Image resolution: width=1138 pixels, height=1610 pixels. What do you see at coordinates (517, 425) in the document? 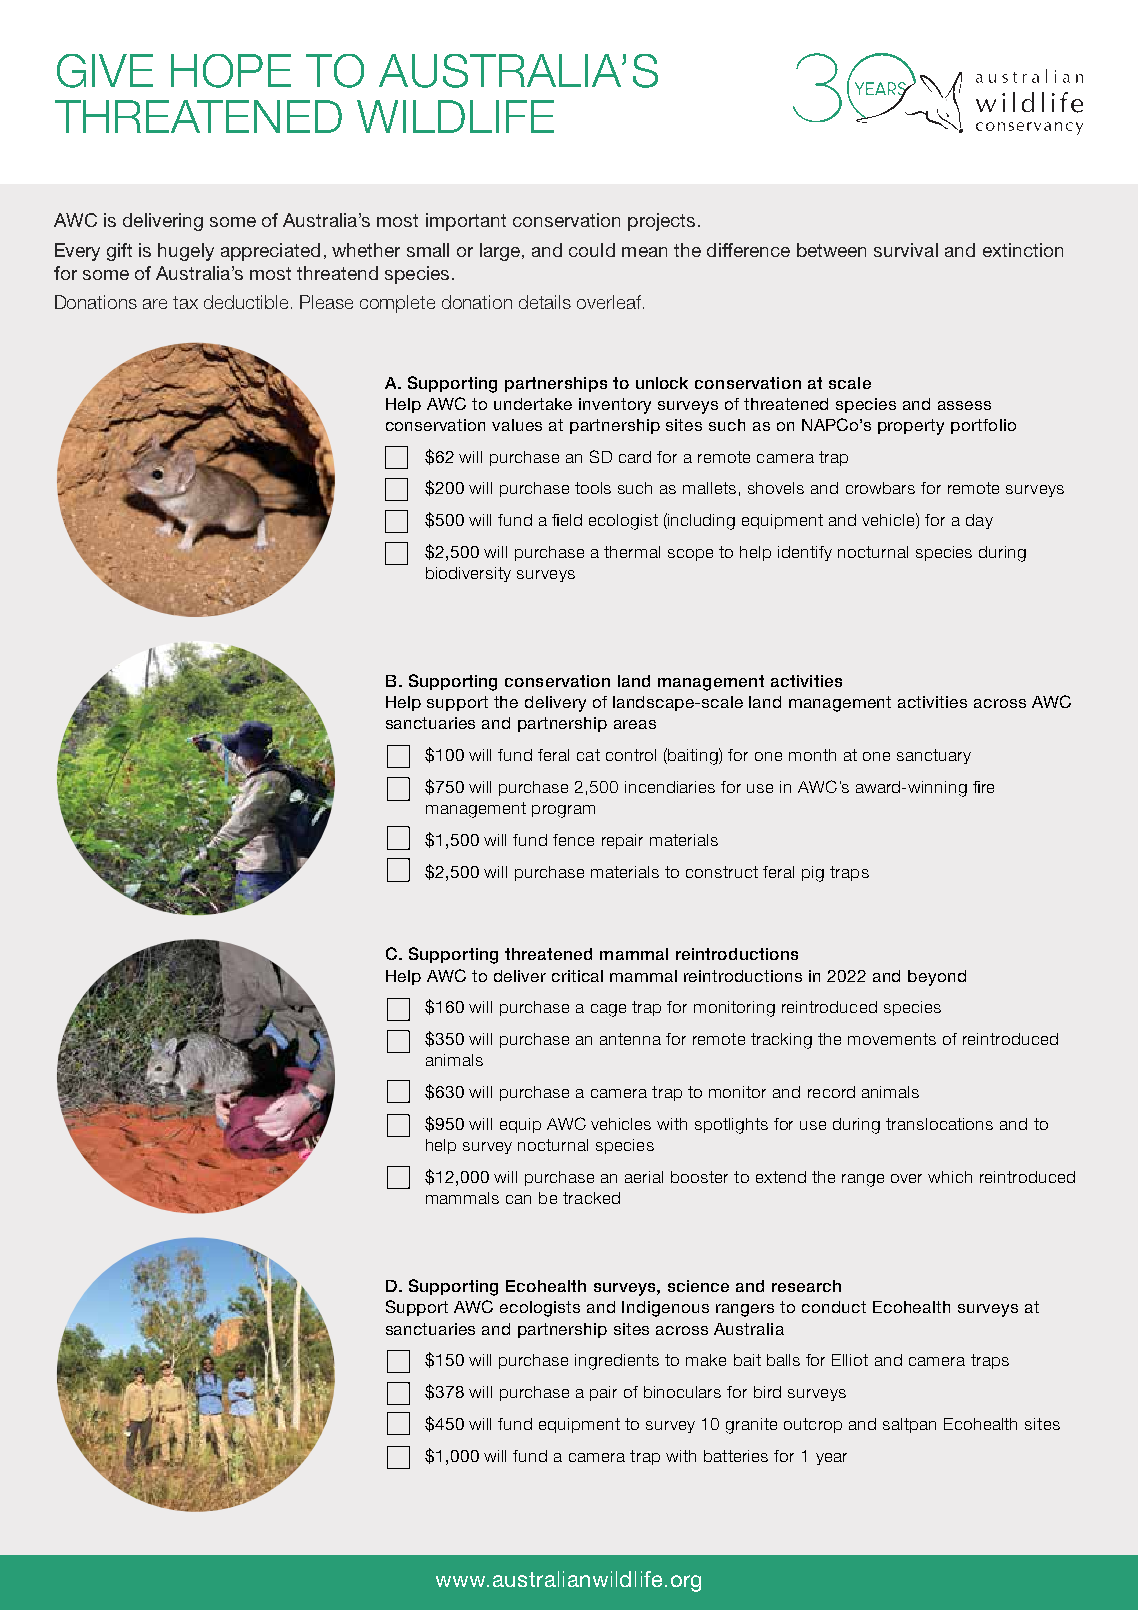
I see `values` at bounding box center [517, 425].
